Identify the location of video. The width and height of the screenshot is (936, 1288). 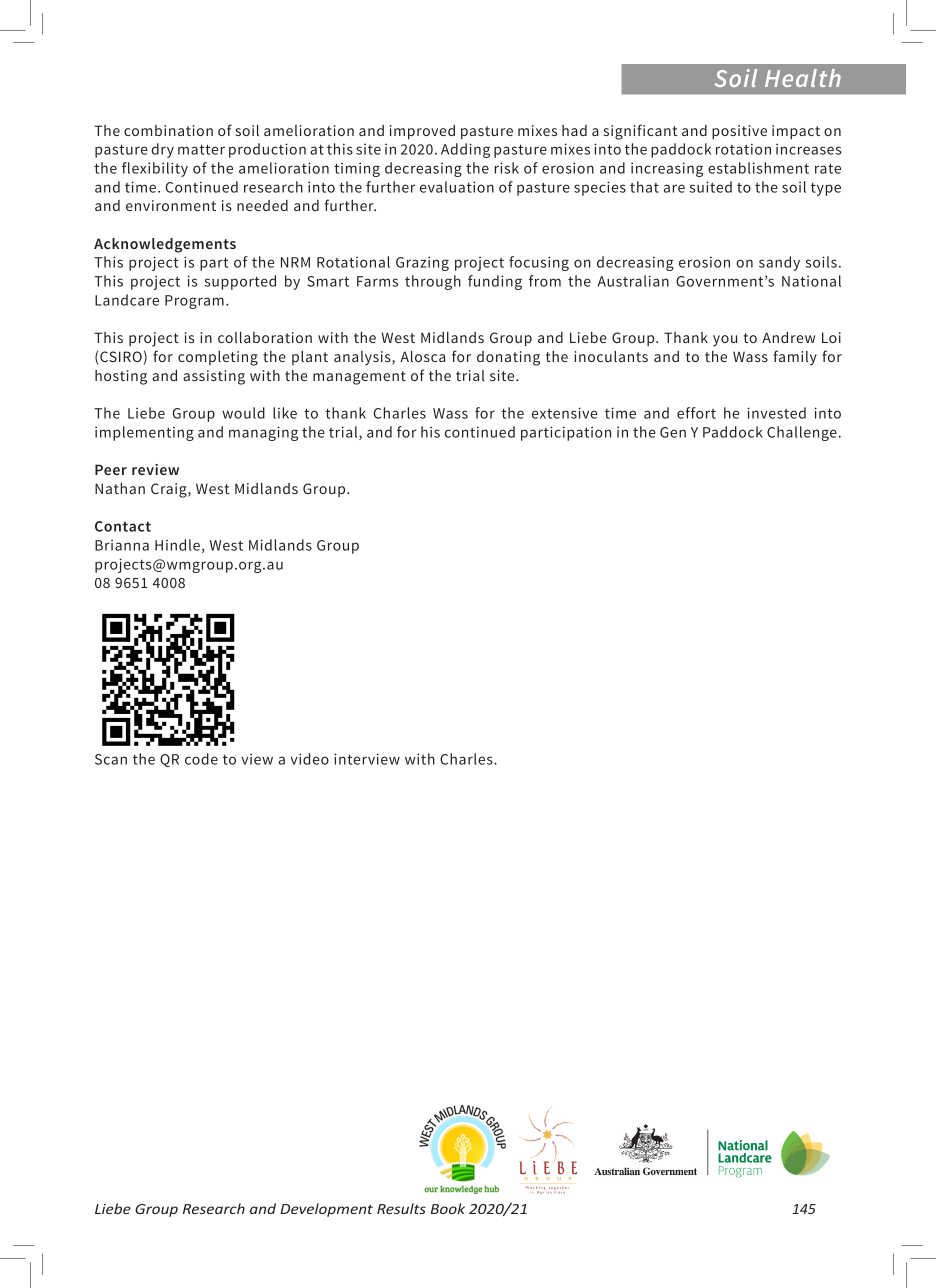
(310, 759).
